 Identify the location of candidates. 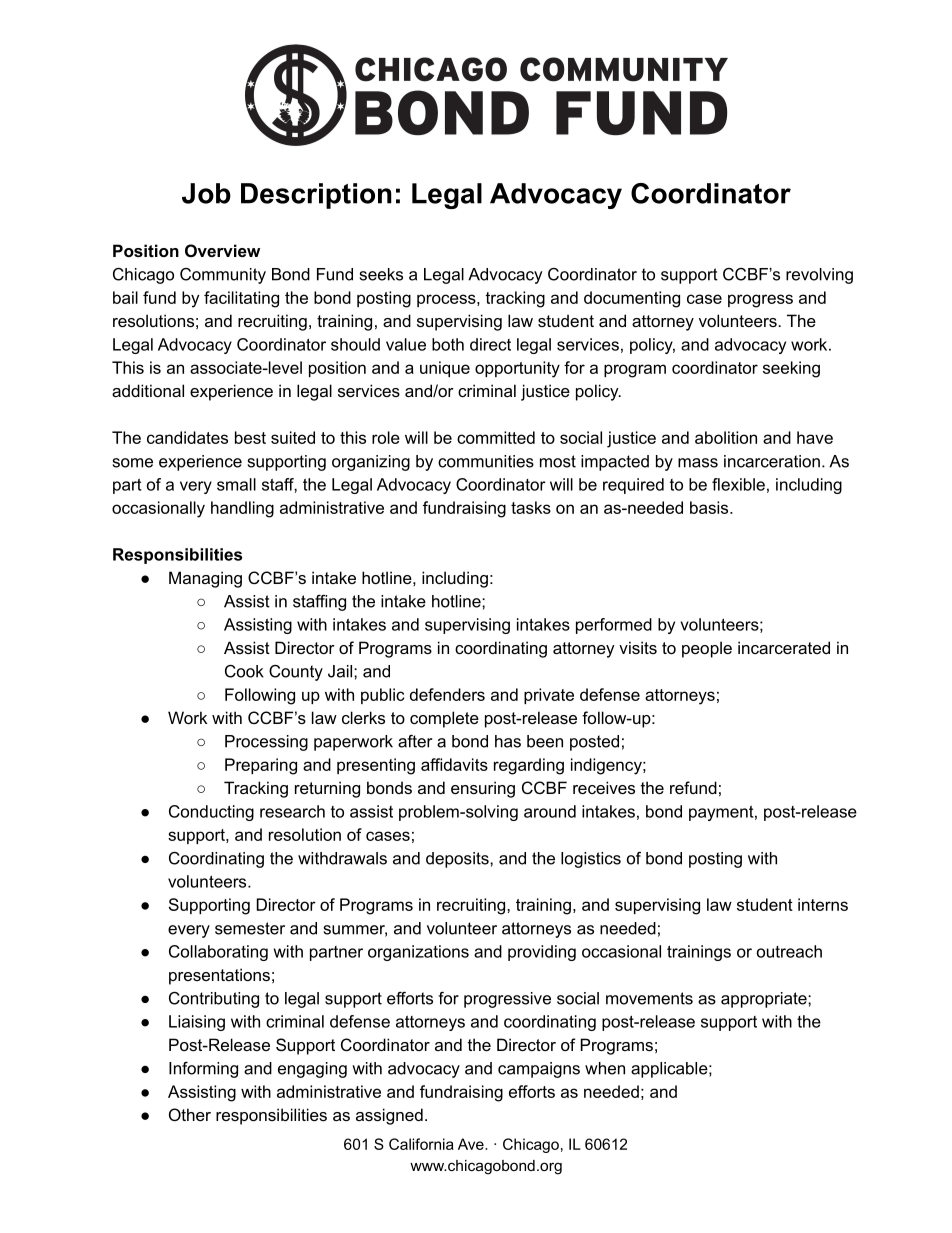
(187, 437).
